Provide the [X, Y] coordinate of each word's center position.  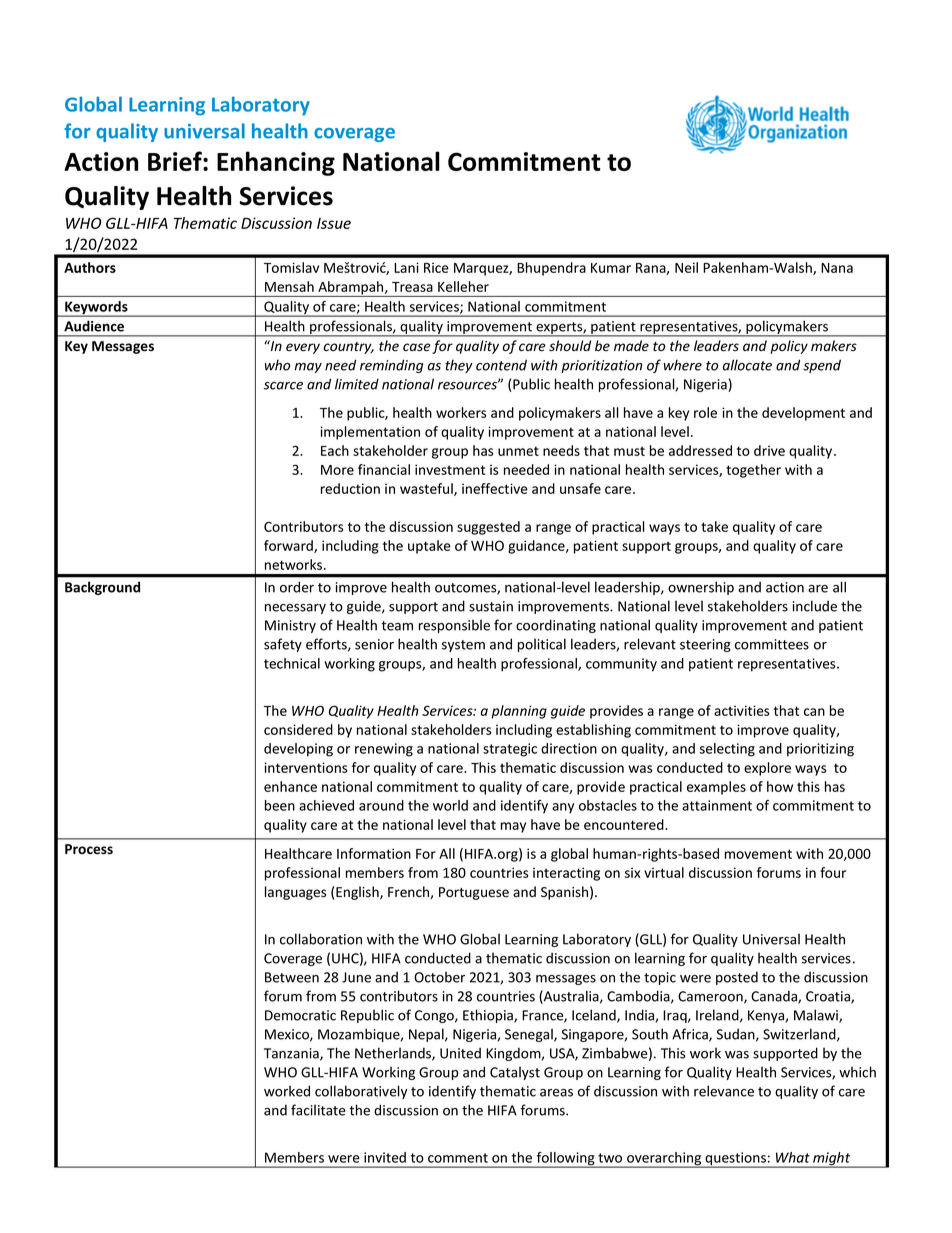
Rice [436, 267]
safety [283, 645]
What [793, 1157]
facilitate [318, 1110]
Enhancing [276, 163]
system [463, 646]
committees [772, 644]
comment [458, 1158]
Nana [837, 268]
